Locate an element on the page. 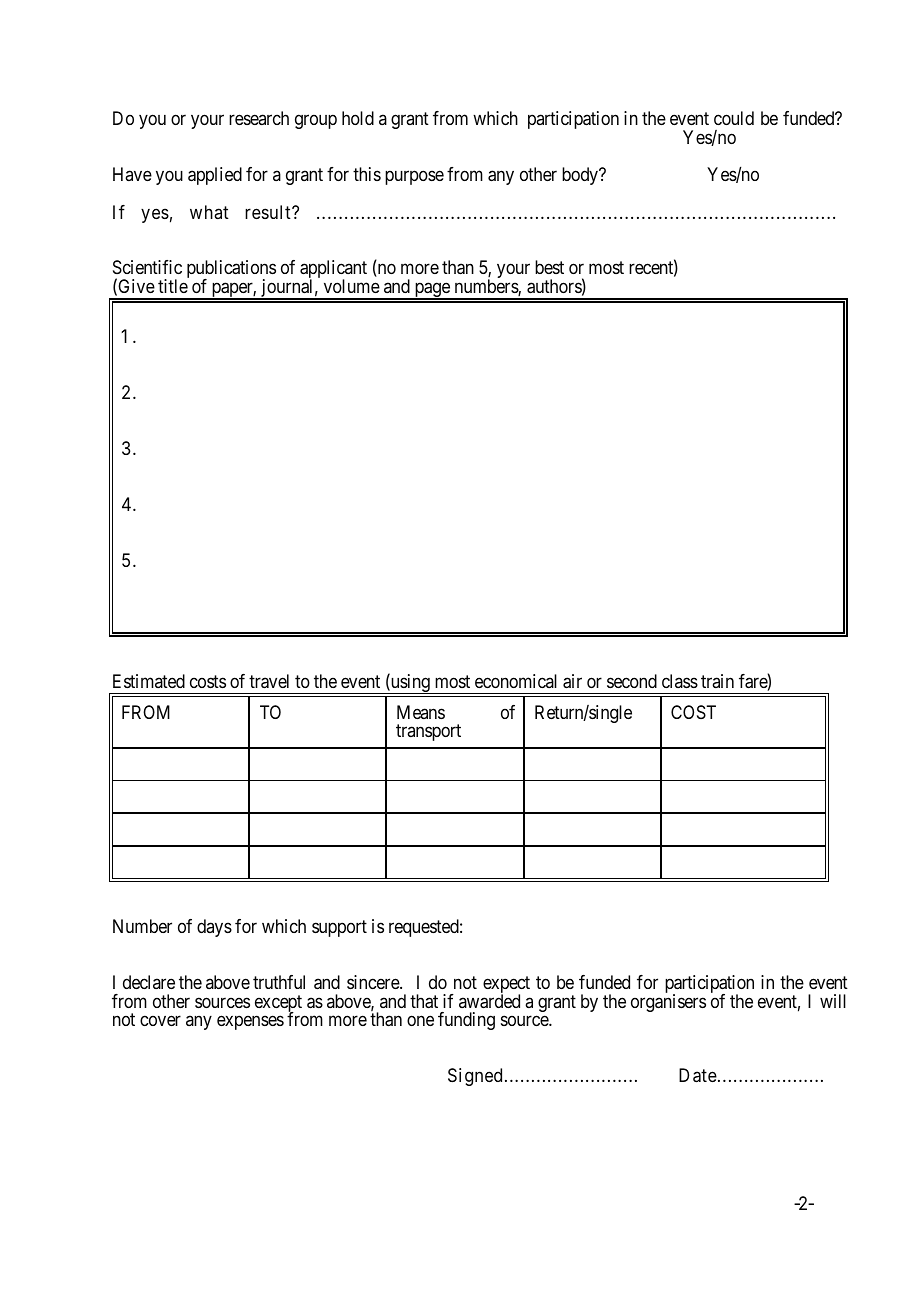 This document has width=924, height=1308. purpose is located at coordinates (414, 178).
